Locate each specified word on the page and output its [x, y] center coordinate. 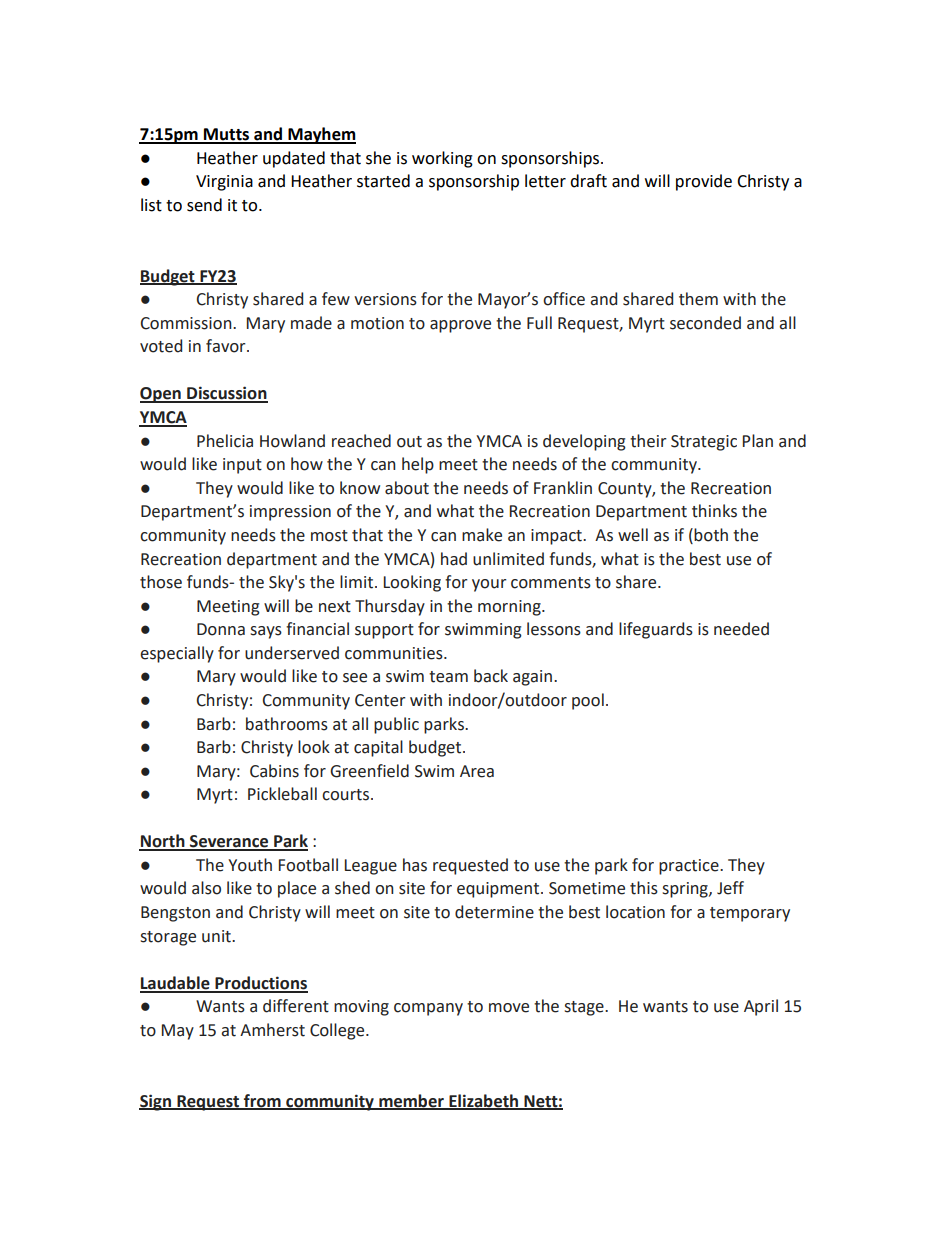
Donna [221, 629]
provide [704, 182]
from [262, 1101]
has [415, 865]
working [442, 159]
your [489, 585]
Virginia [224, 183]
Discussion [226, 394]
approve [460, 326]
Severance [229, 842]
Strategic [704, 443]
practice [690, 867]
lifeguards [656, 630]
